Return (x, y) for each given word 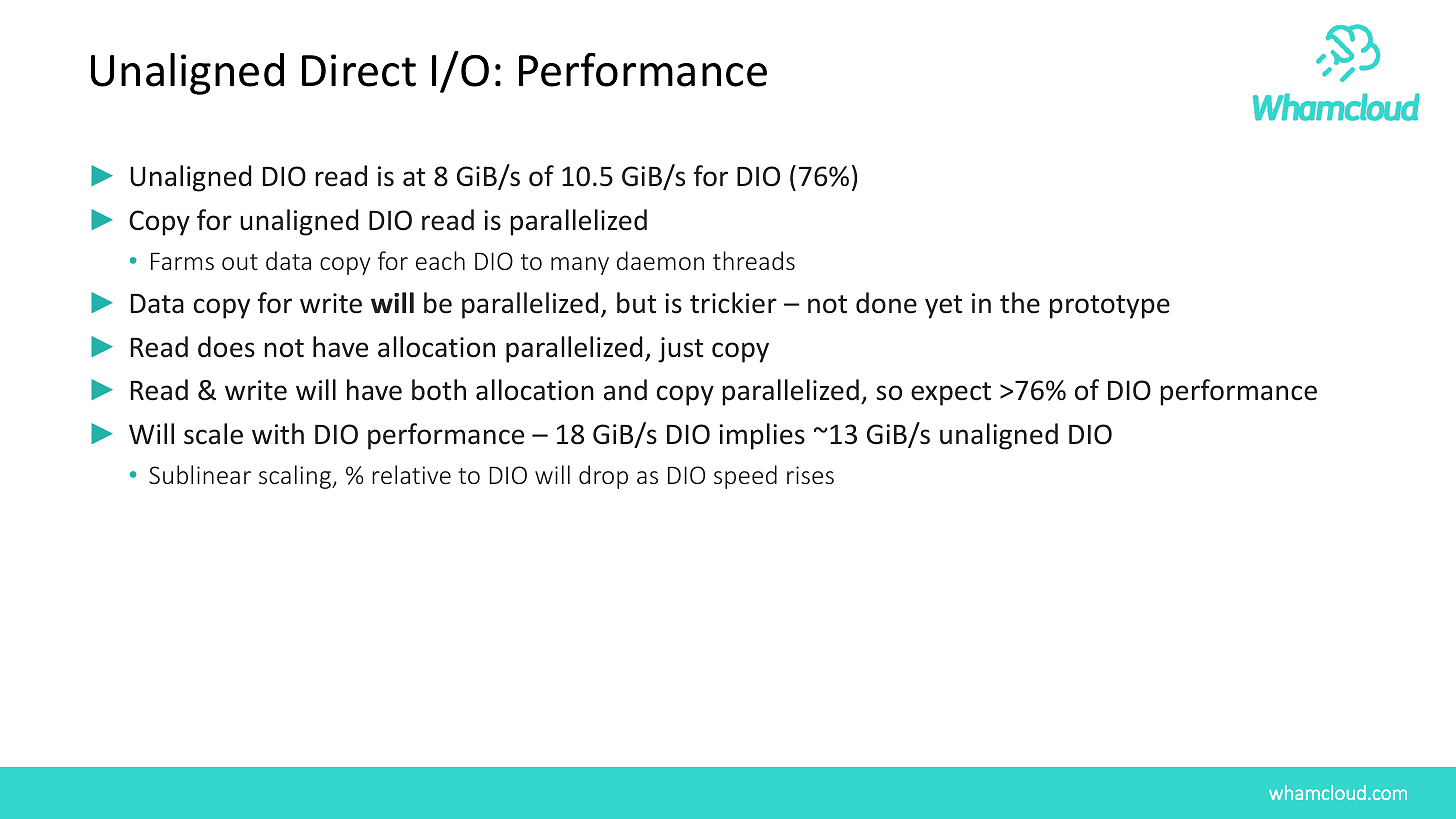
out (240, 262)
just (680, 350)
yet (943, 307)
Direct (359, 70)
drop (603, 477)
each (440, 260)
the (1020, 303)
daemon (660, 260)
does (226, 347)
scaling (296, 477)
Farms (182, 261)
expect (951, 394)
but (636, 303)
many (580, 266)
